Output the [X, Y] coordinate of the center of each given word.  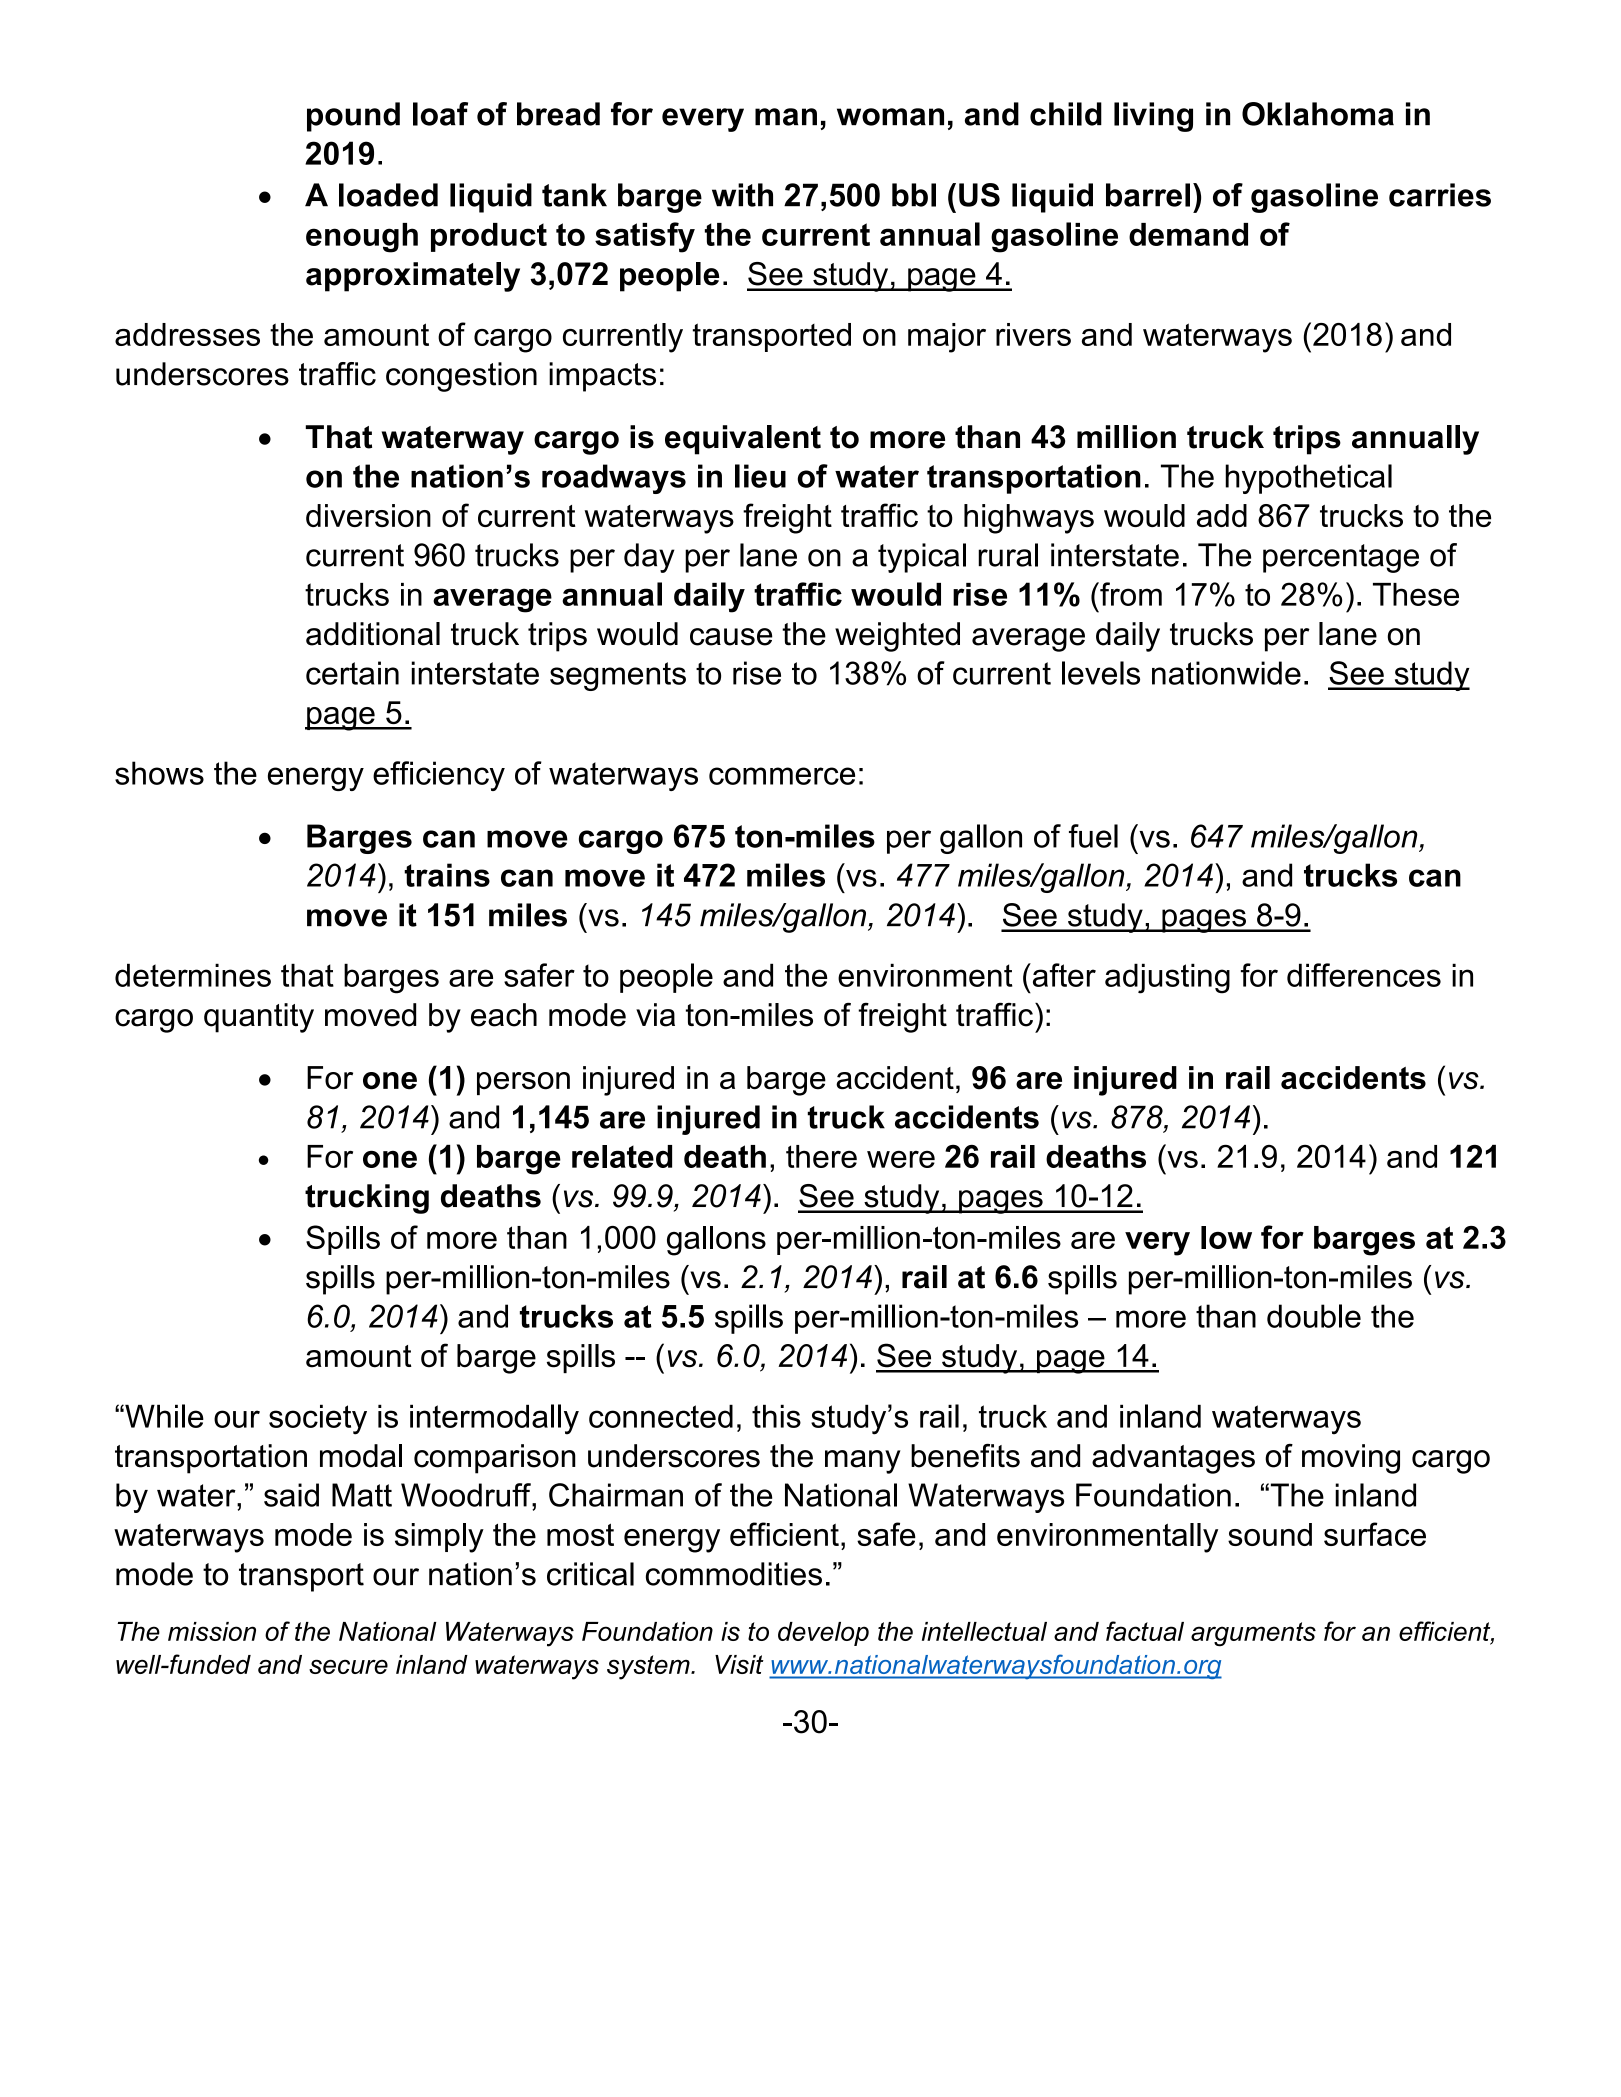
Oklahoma [1318, 114]
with [742, 195]
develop [823, 1634]
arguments [1253, 1634]
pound [353, 117]
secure [348, 1667]
